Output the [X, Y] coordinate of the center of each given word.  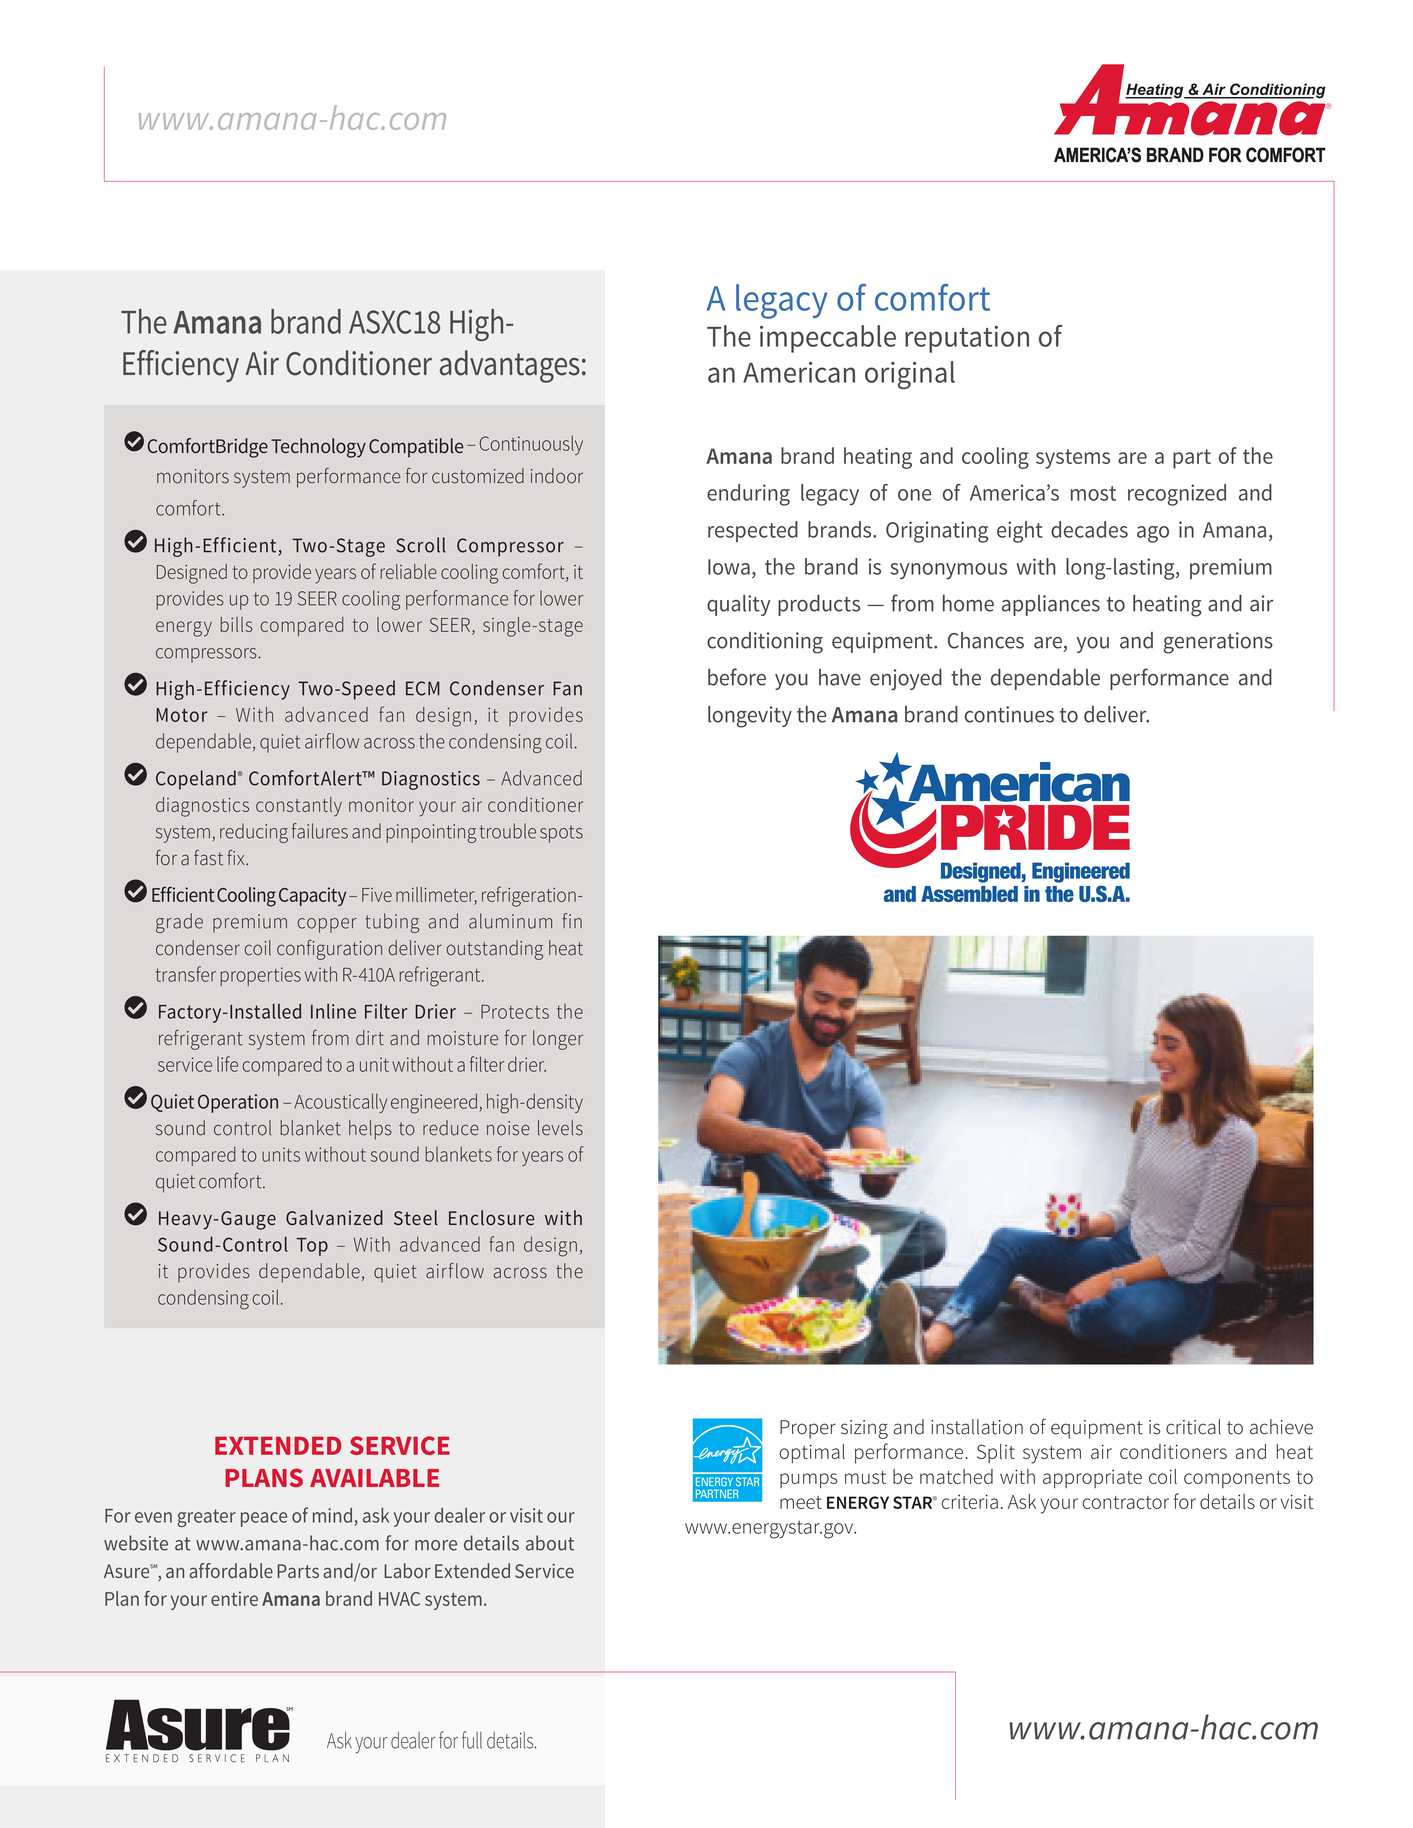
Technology [318, 448]
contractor [1125, 1502]
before [737, 677]
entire [234, 1598]
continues [1009, 714]
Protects [515, 1011]
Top [312, 1247]
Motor [181, 715]
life [227, 1064]
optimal [812, 1453]
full [472, 1740]
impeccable [828, 339]
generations [1218, 643]
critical [1193, 1427]
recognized [1177, 495]
